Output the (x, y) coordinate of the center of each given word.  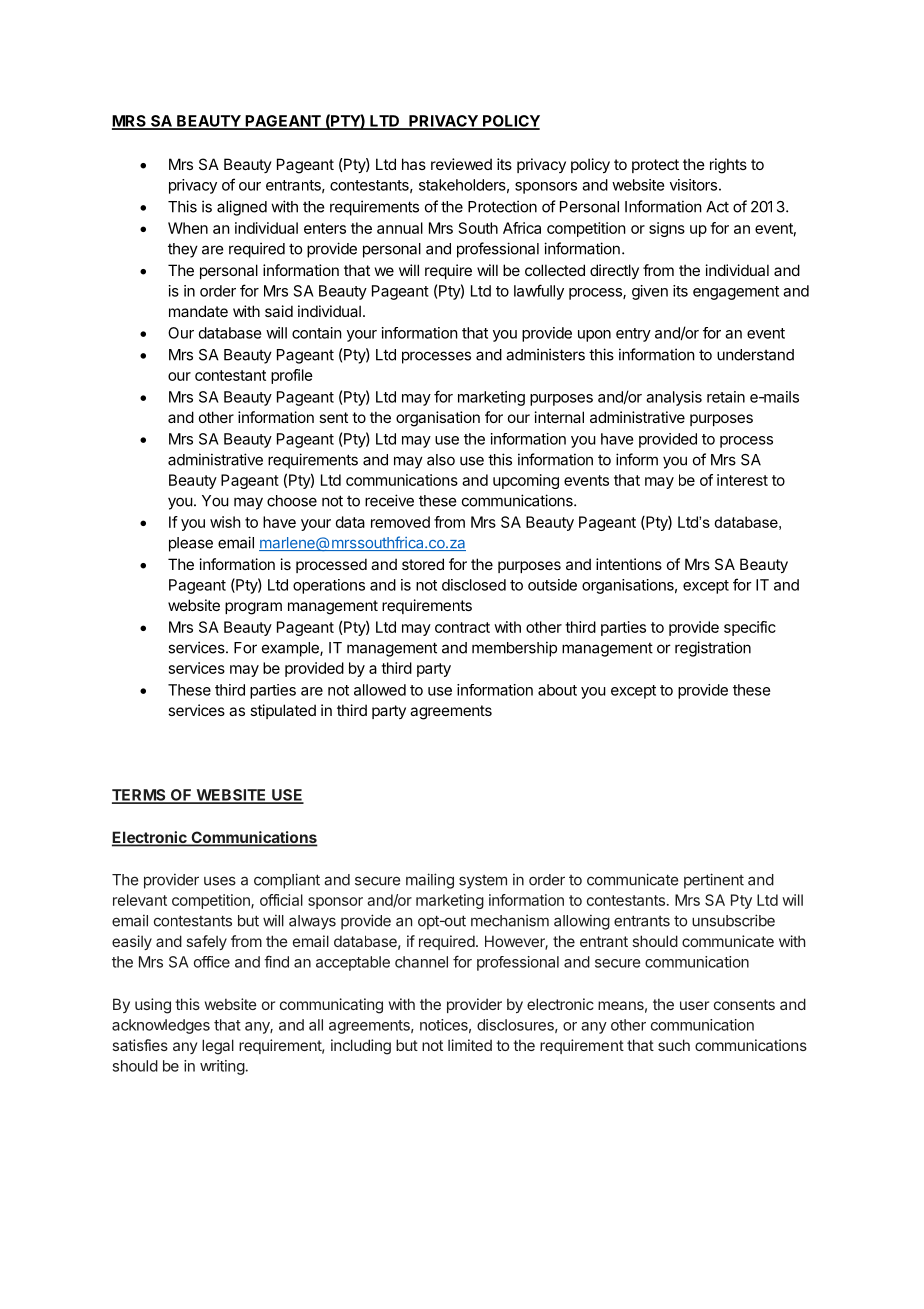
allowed (380, 690)
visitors (693, 185)
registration (713, 649)
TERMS (140, 796)
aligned (242, 208)
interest (742, 480)
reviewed (461, 164)
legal (218, 1047)
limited (470, 1045)
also (441, 460)
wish (225, 522)
